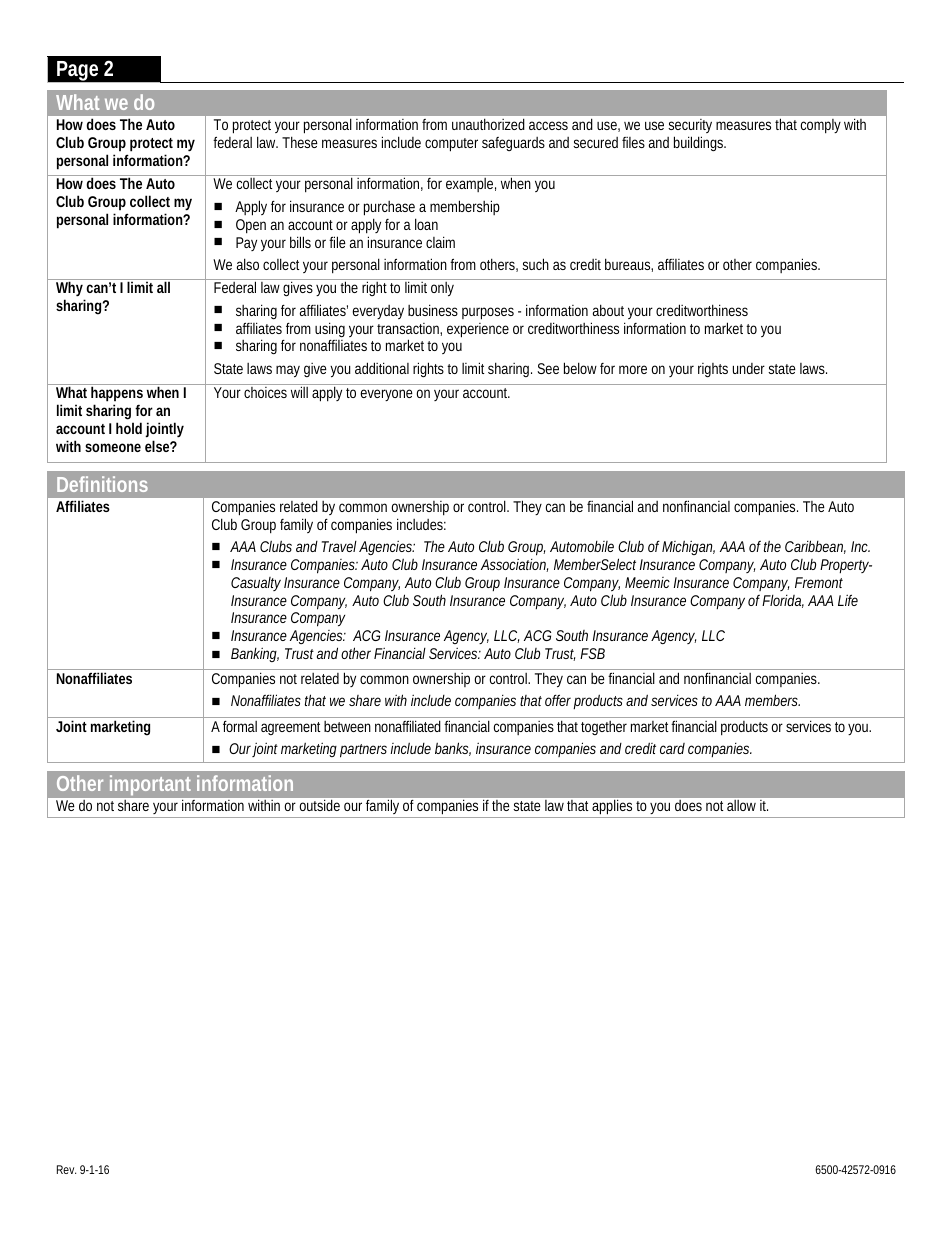  I want to click on Association, so click(514, 565).
